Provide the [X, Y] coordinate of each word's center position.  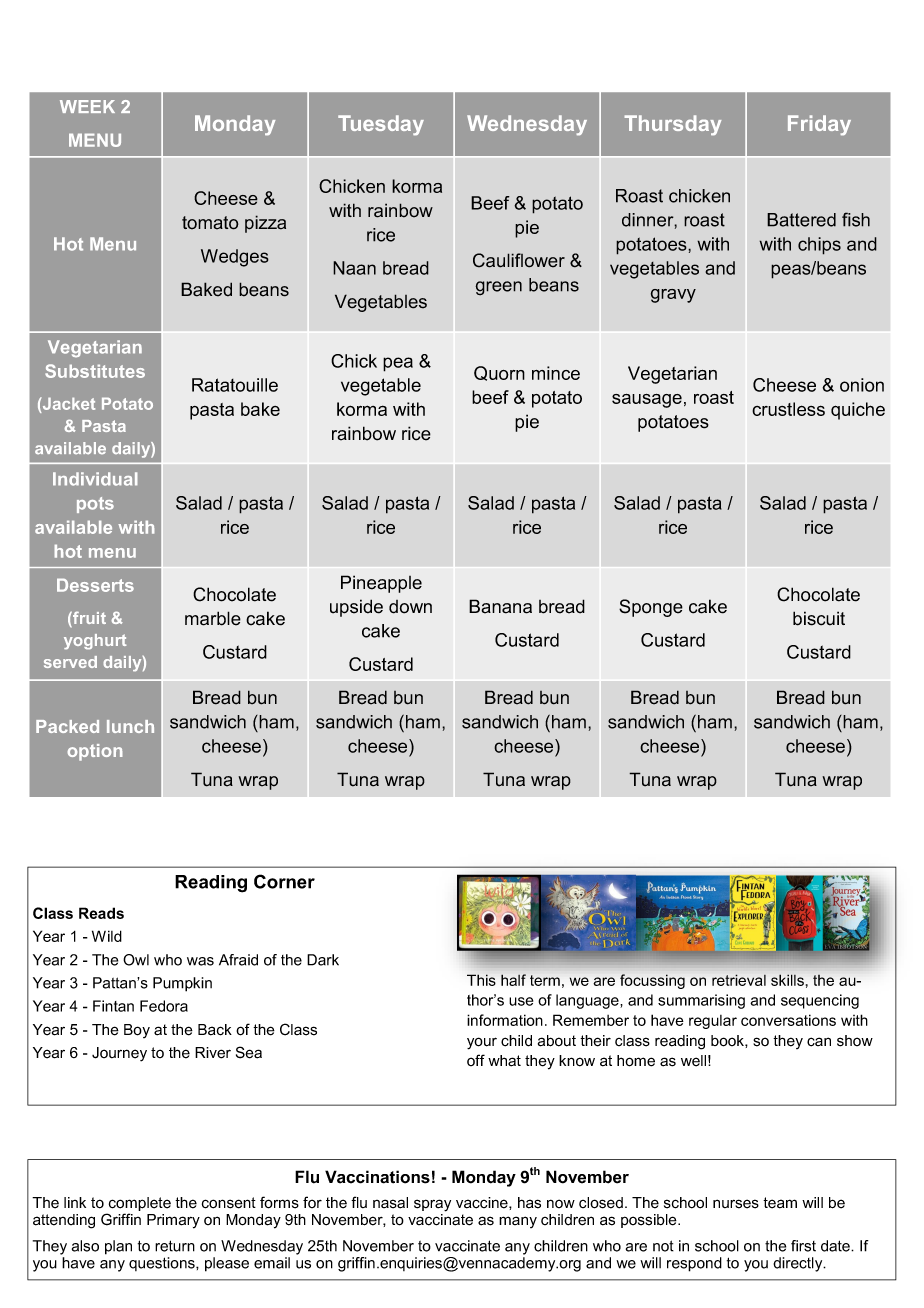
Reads [101, 913]
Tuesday [381, 125]
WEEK [87, 106]
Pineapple [381, 584]
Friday [819, 125]
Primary [173, 1221]
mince [556, 373]
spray [432, 1205]
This [481, 980]
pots [95, 505]
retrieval [739, 980]
